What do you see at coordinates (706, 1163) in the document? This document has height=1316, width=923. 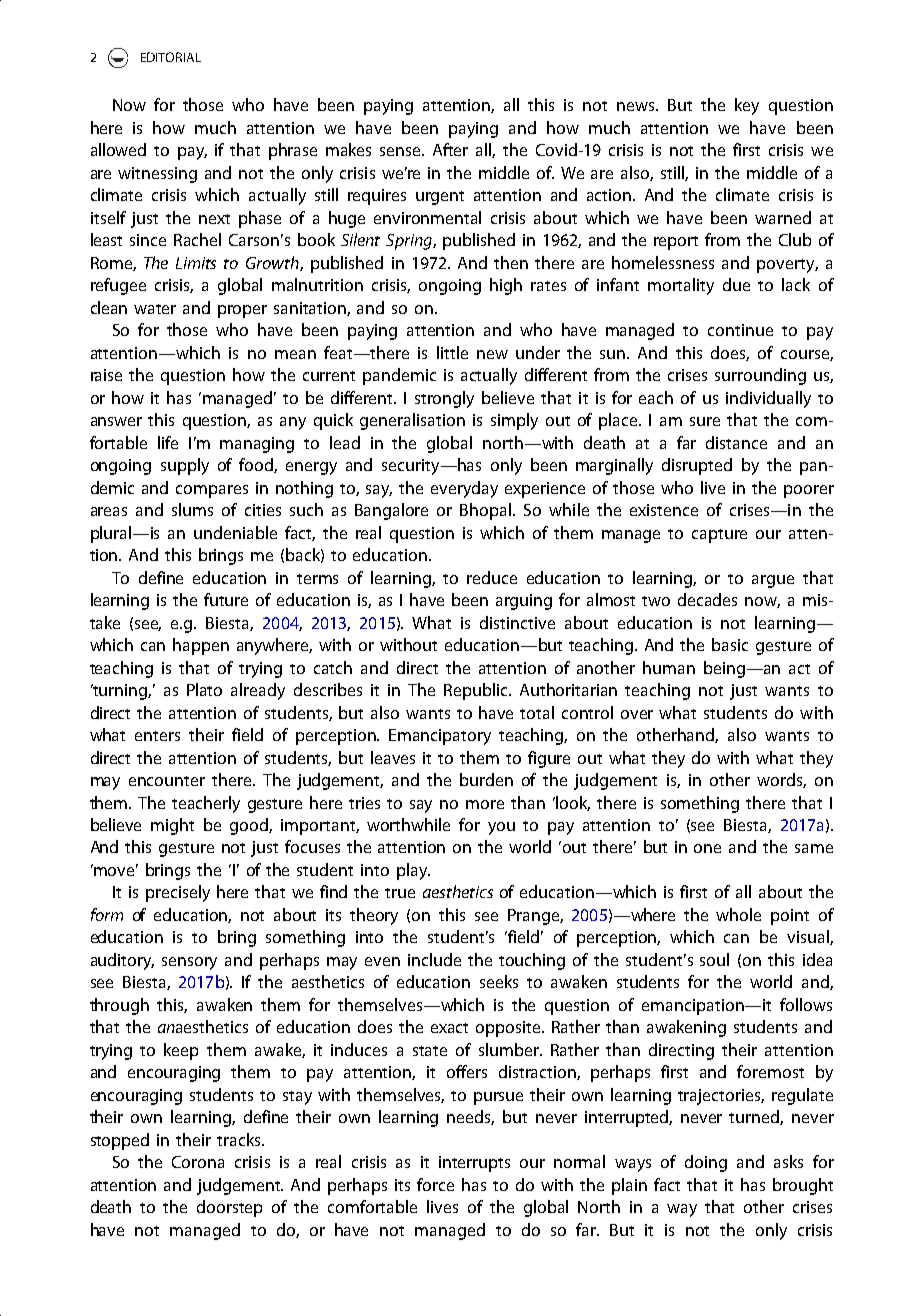 I see `doing` at bounding box center [706, 1163].
